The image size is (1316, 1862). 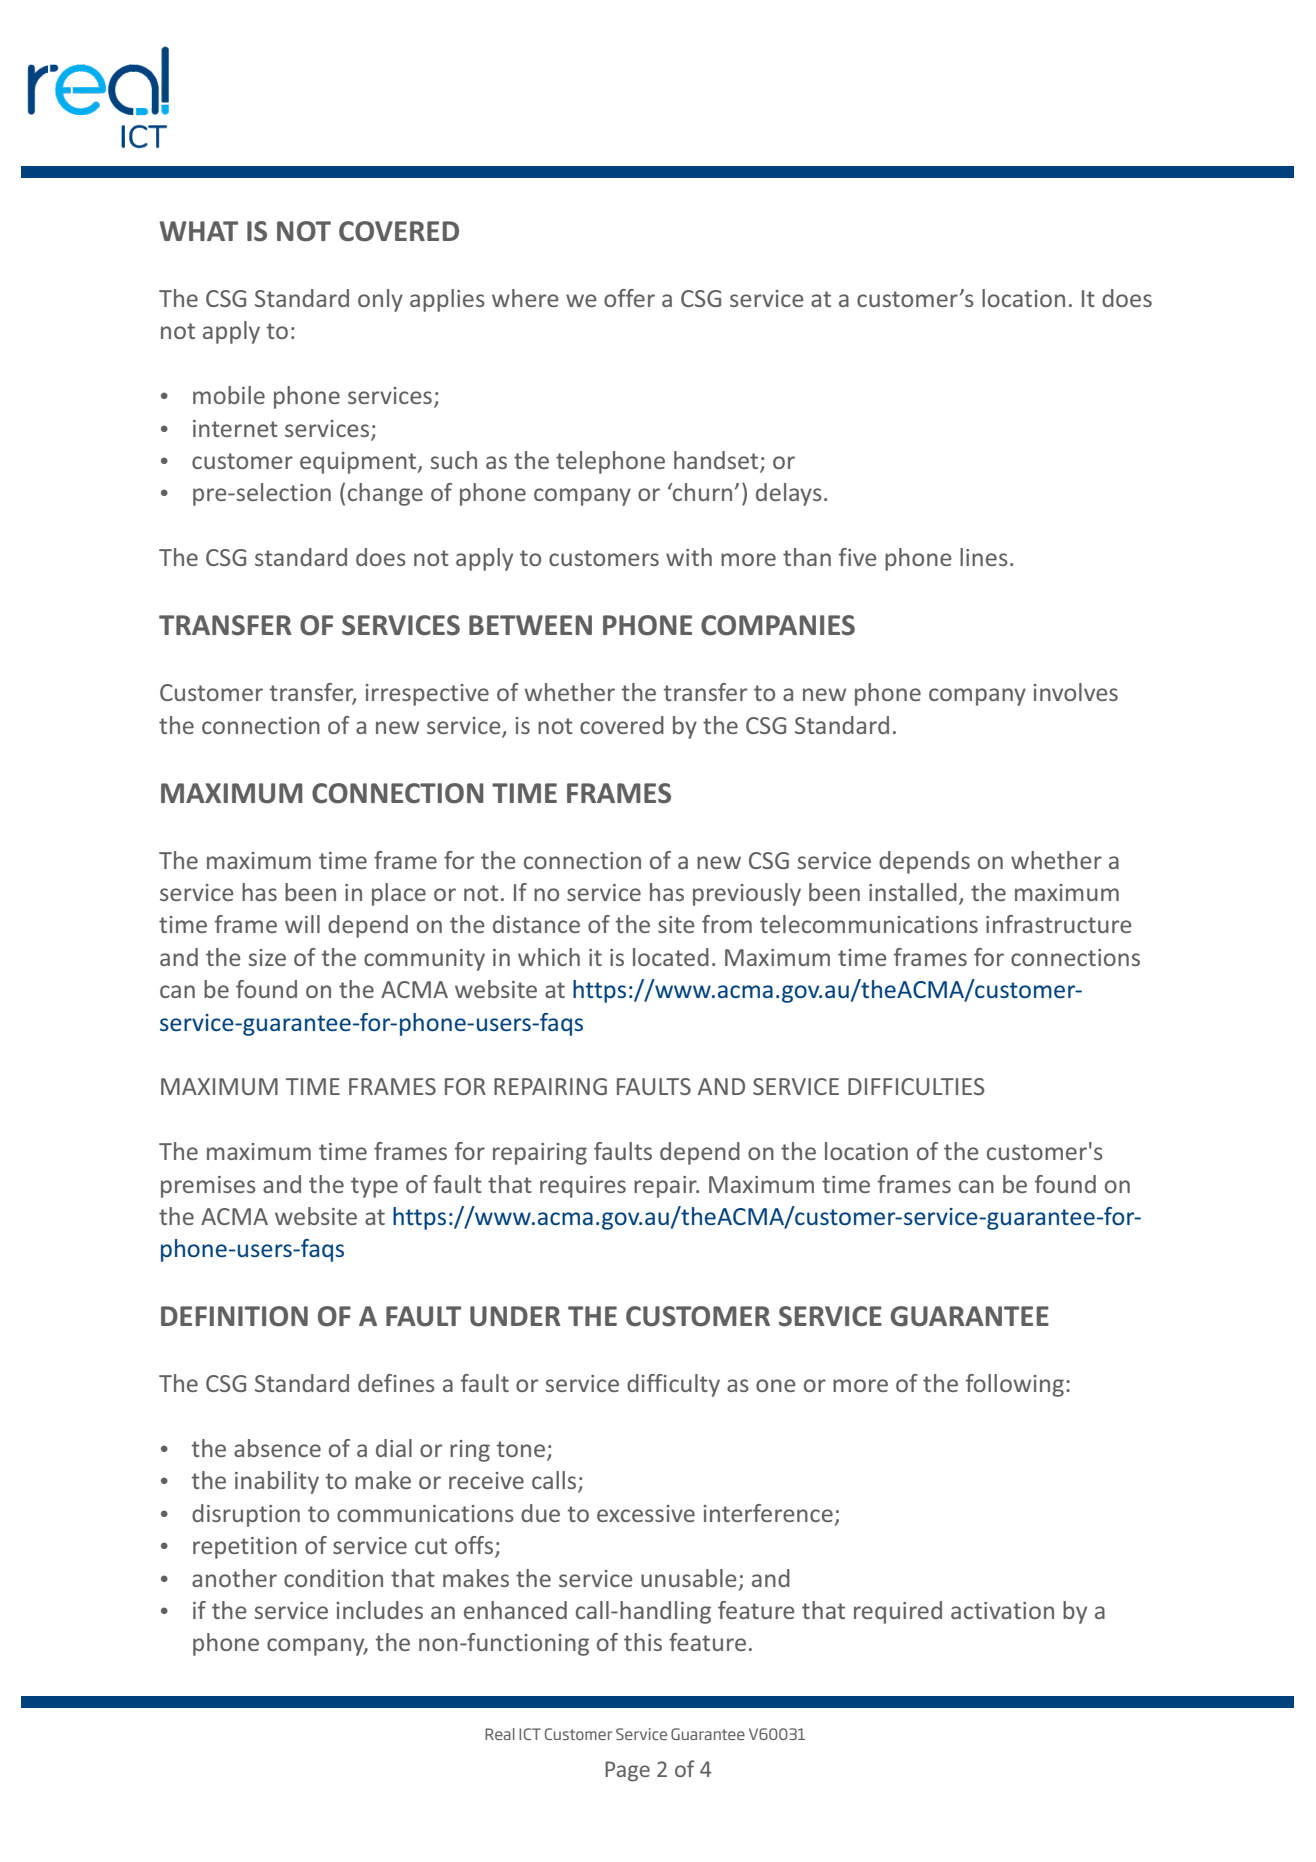 What do you see at coordinates (380, 1610) in the screenshot?
I see `includes` at bounding box center [380, 1610].
